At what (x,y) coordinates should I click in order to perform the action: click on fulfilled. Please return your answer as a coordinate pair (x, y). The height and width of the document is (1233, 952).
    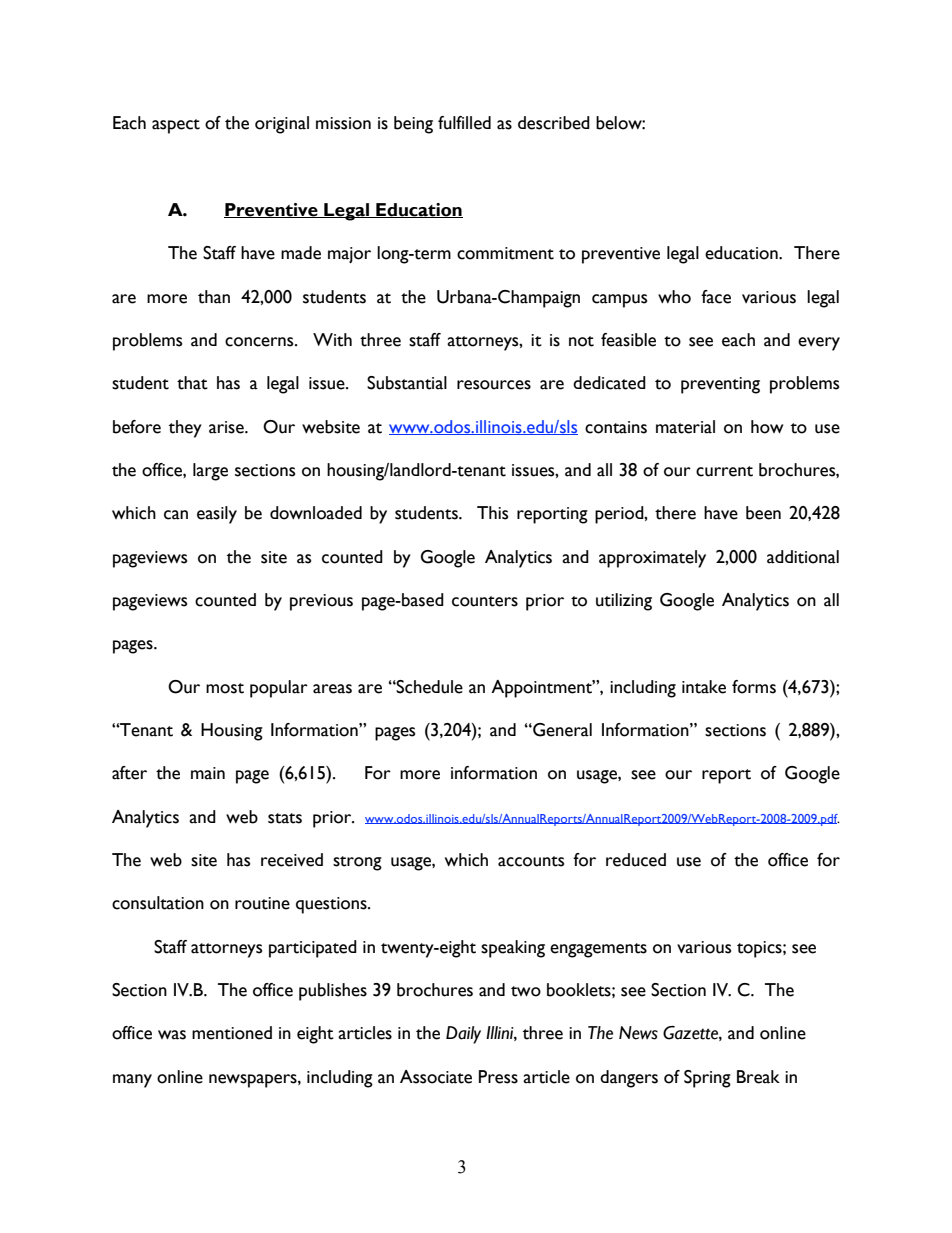
    Looking at the image, I should click on (464, 123).
